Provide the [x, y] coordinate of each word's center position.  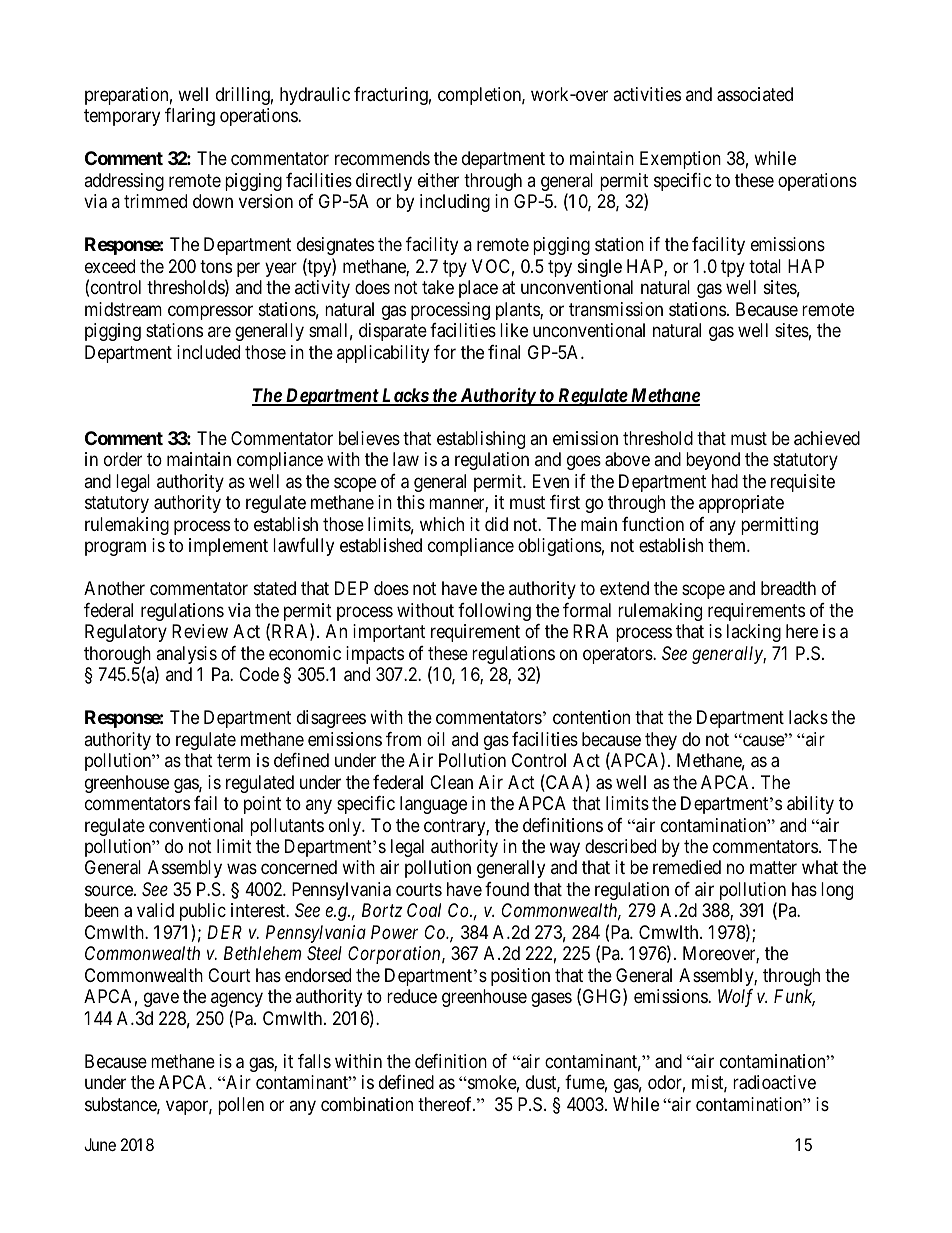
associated [755, 94]
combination [367, 1104]
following [494, 612]
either [438, 180]
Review [200, 631]
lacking [754, 633]
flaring [190, 117]
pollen [241, 1106]
